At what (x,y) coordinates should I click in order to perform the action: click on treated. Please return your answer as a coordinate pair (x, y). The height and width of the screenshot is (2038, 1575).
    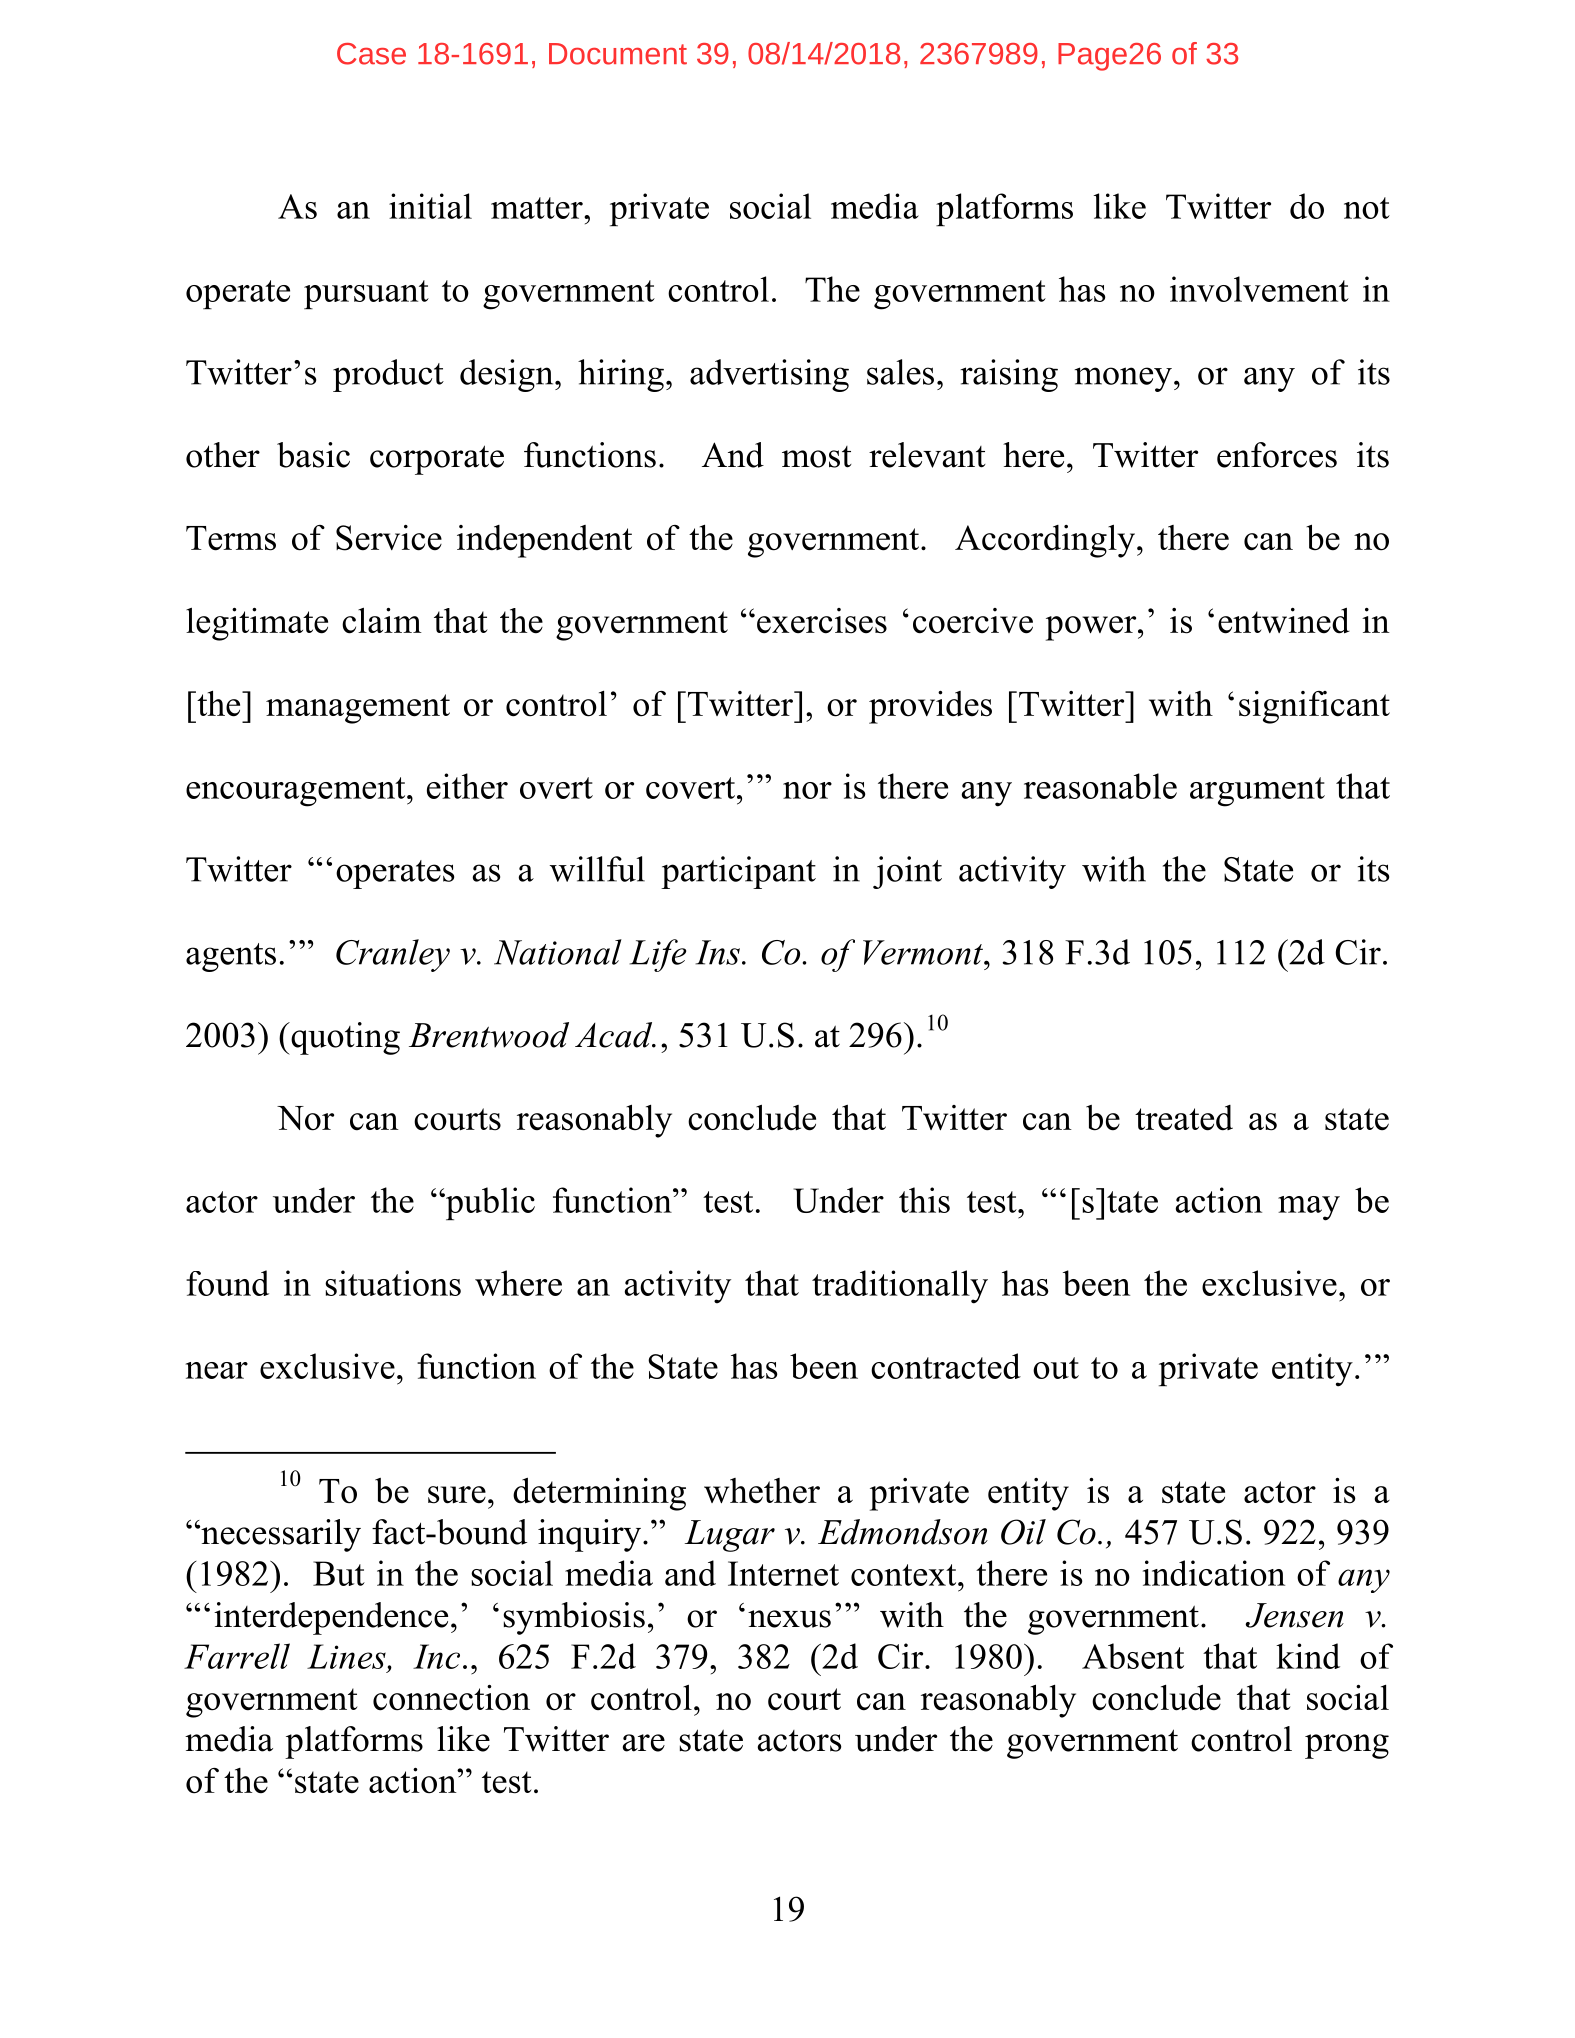
    Looking at the image, I should click on (1184, 1118).
